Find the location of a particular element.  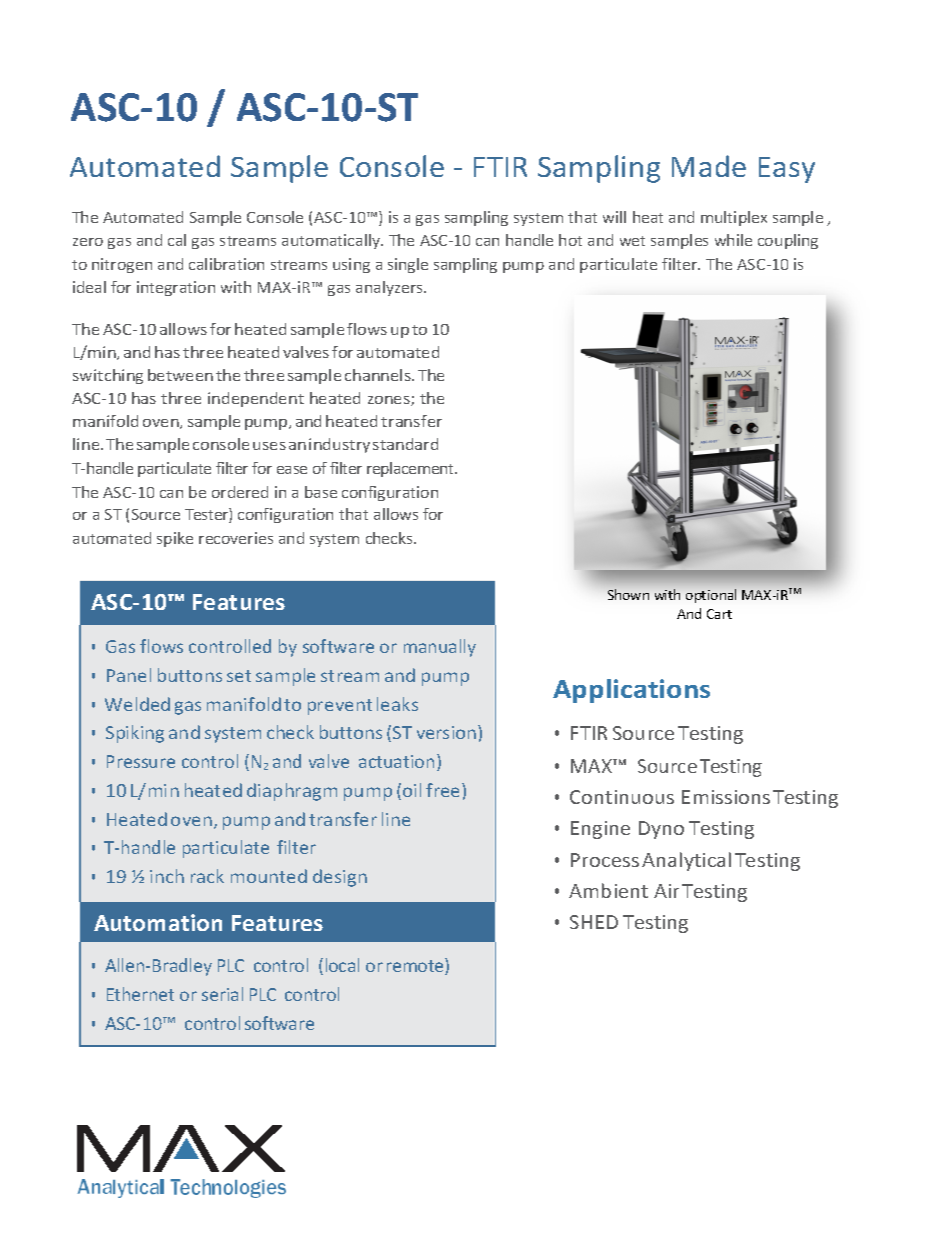

Ethernet is located at coordinates (140, 994).
